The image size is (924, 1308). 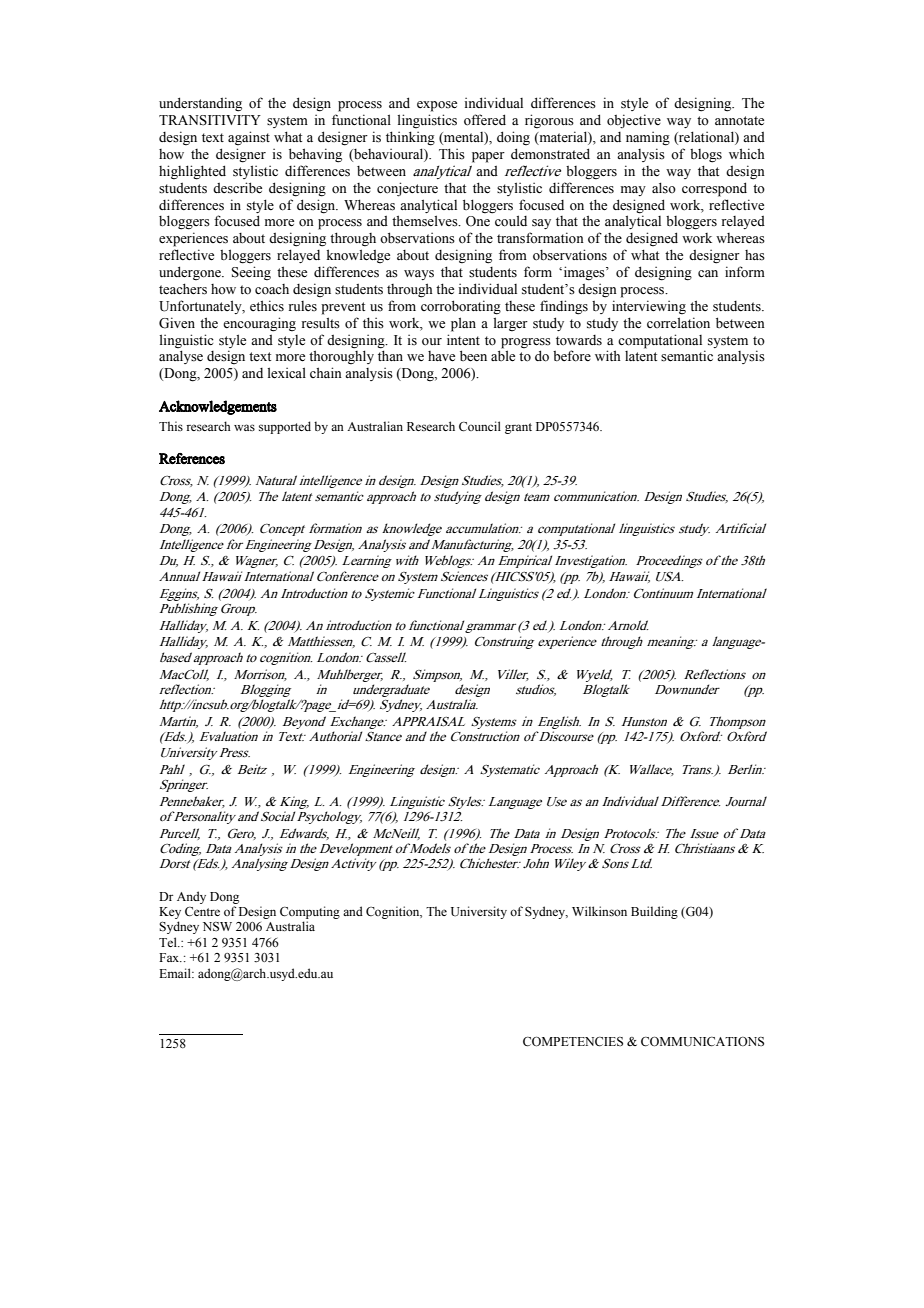 I want to click on offered, so click(x=485, y=120).
